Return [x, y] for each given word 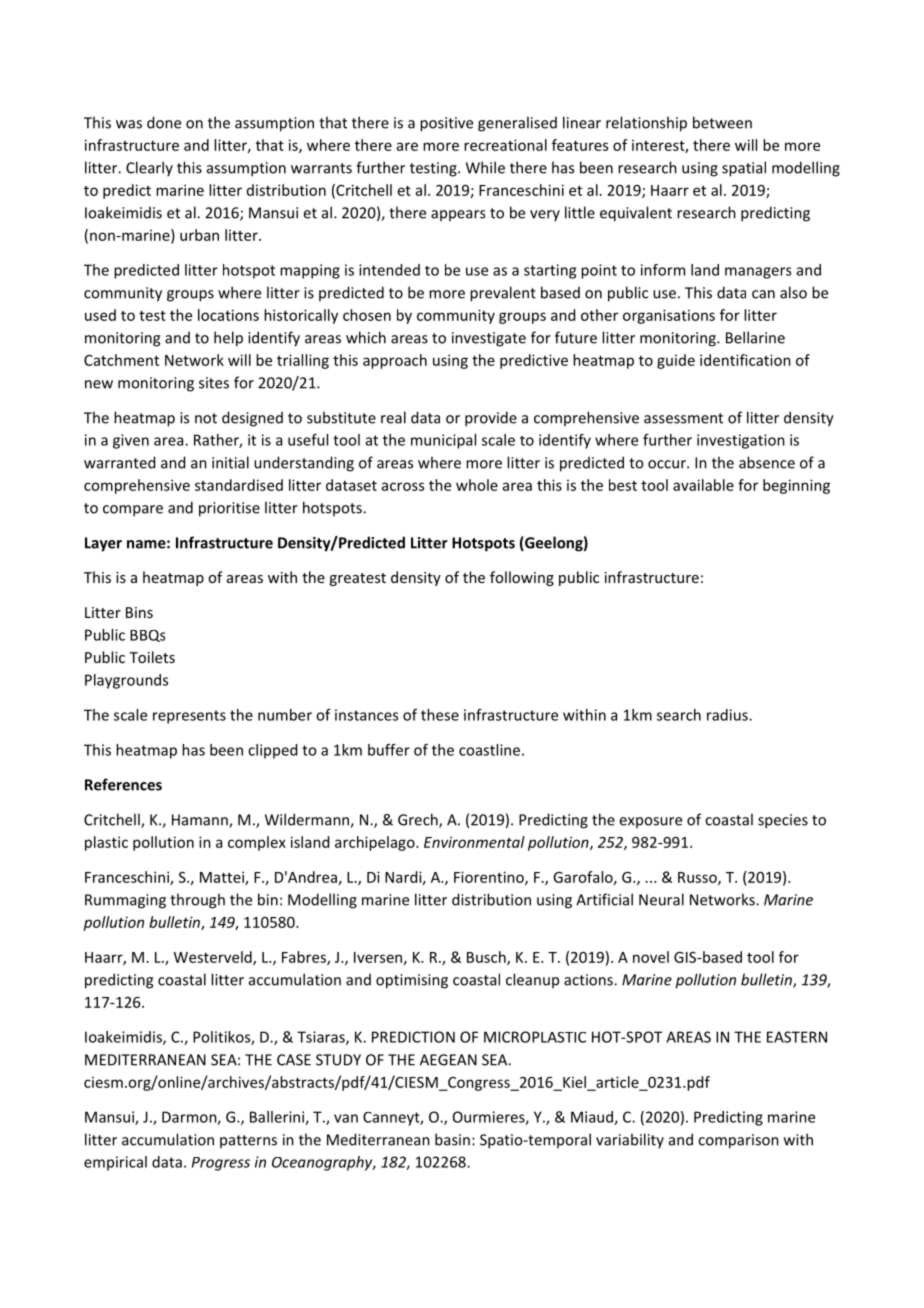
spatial [744, 169]
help [228, 339]
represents [189, 717]
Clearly [149, 169]
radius [728, 715]
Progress [221, 1164]
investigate [489, 339]
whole [477, 485]
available [703, 485]
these [440, 715]
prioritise [229, 509]
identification [745, 360]
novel [651, 957]
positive [446, 124]
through [197, 901]
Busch [487, 958]
